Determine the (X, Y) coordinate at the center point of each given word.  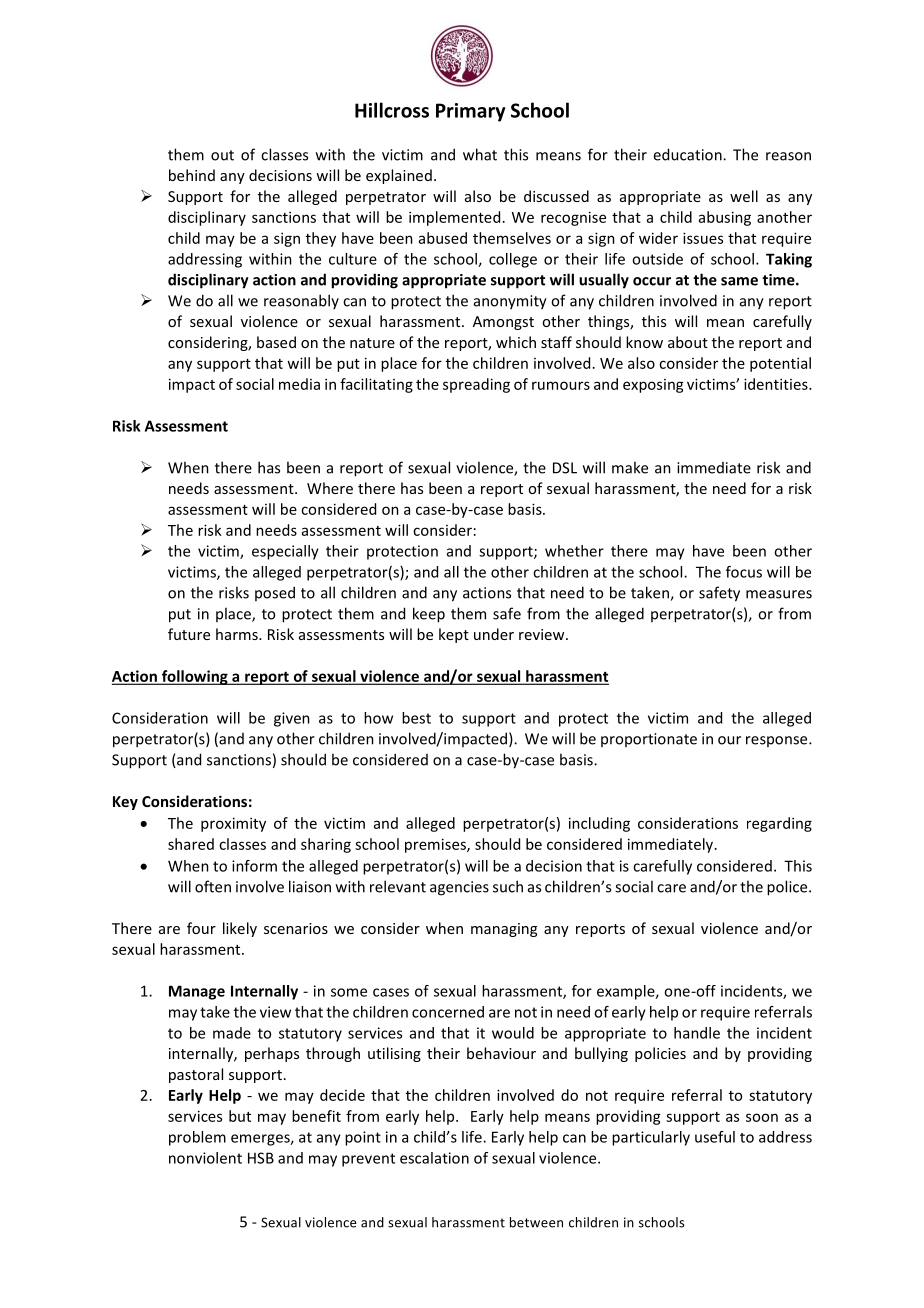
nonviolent (205, 1158)
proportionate (649, 740)
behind (192, 175)
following (194, 677)
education (688, 154)
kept (454, 635)
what (480, 154)
